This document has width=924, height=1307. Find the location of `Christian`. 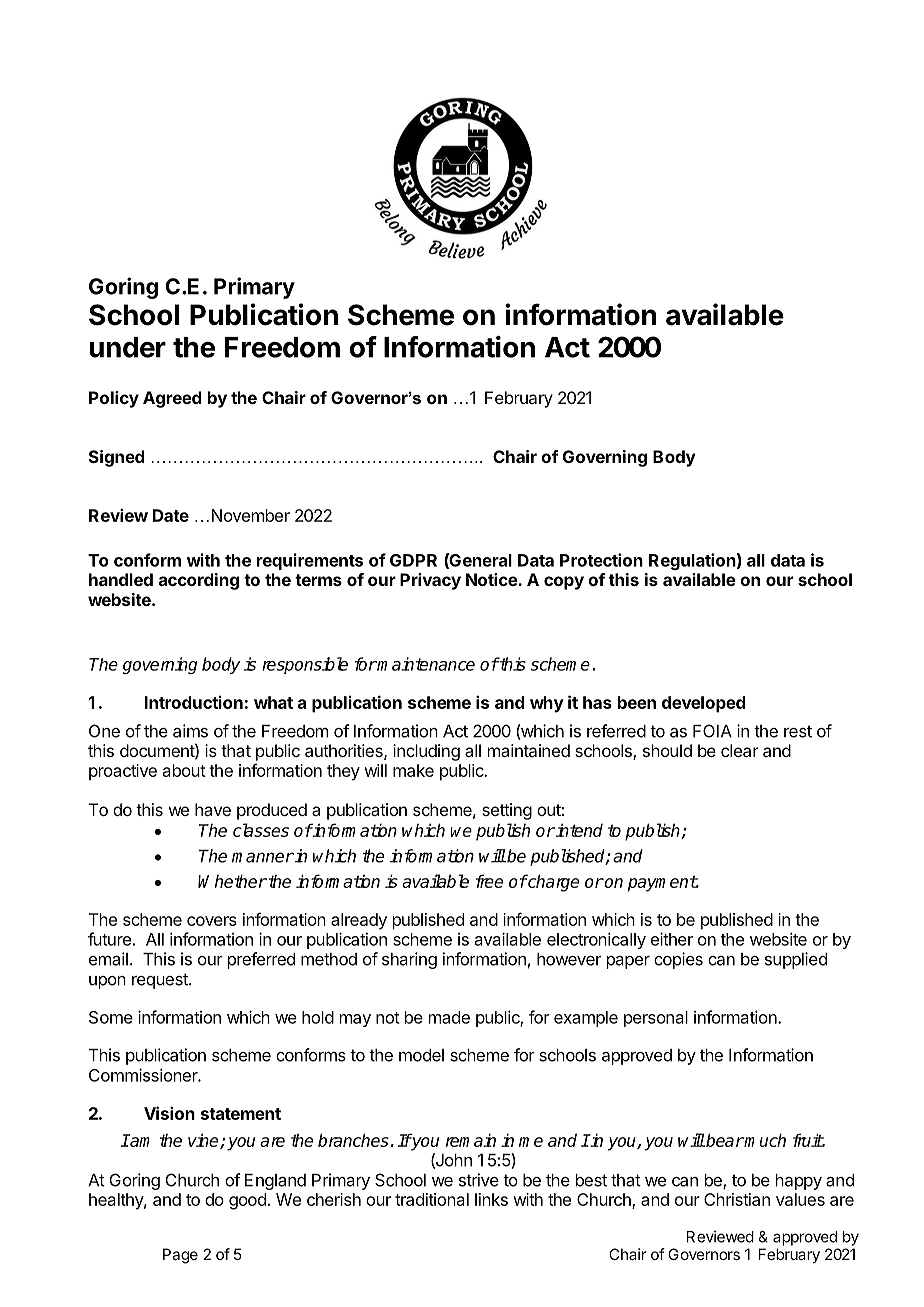

Christian is located at coordinates (737, 1199).
